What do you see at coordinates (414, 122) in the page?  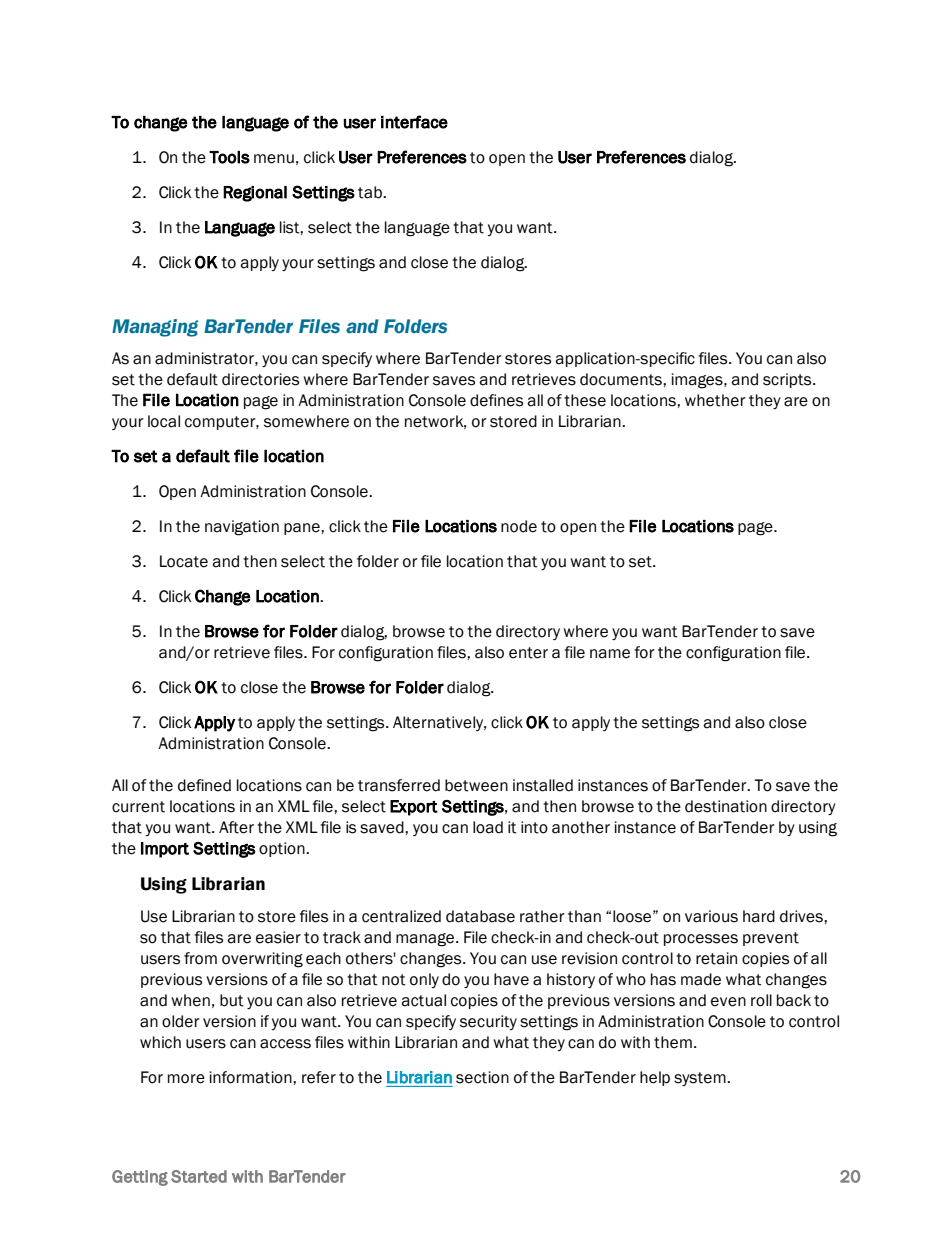 I see `interface` at bounding box center [414, 122].
